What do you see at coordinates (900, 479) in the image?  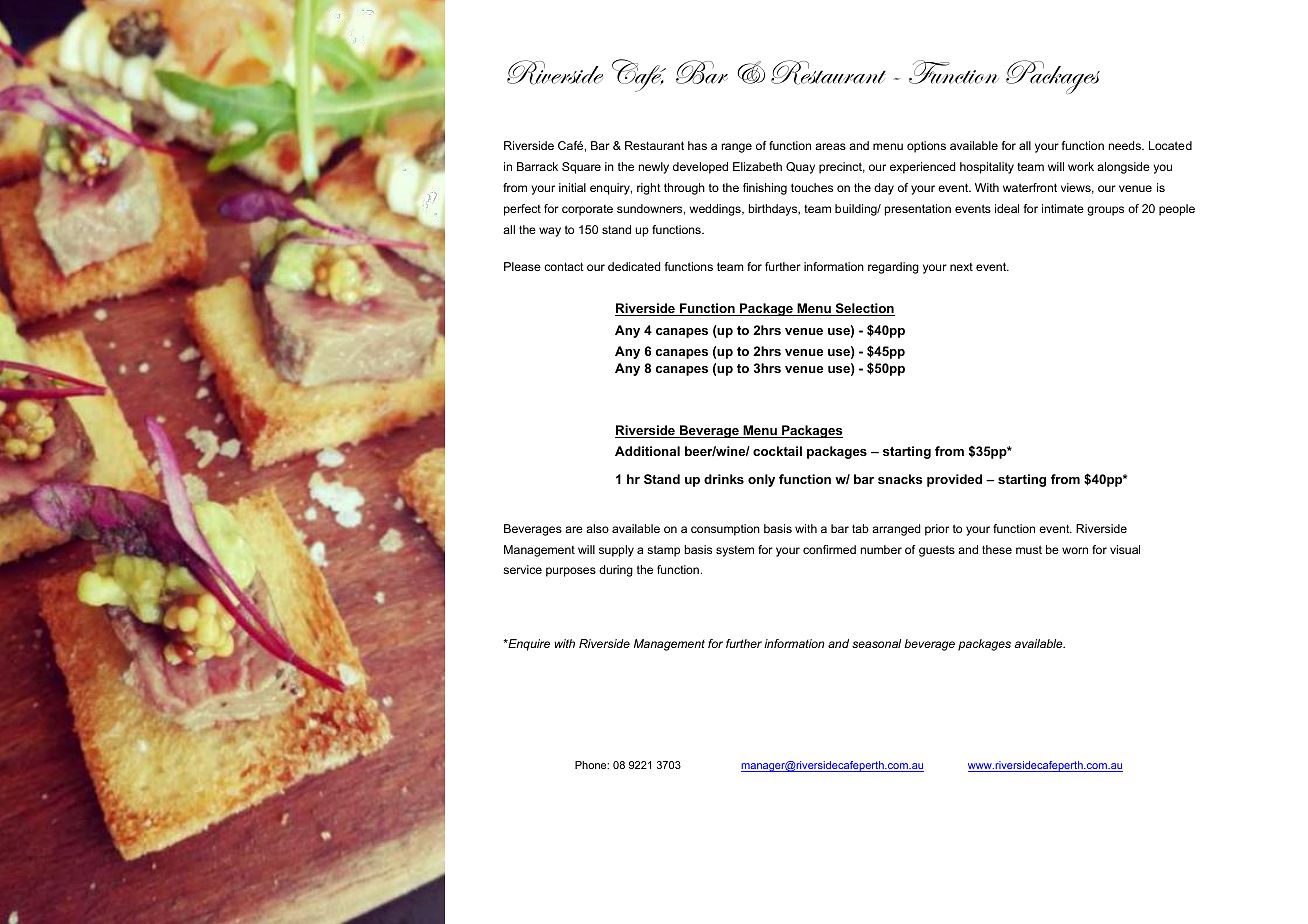 I see `snacks` at bounding box center [900, 479].
